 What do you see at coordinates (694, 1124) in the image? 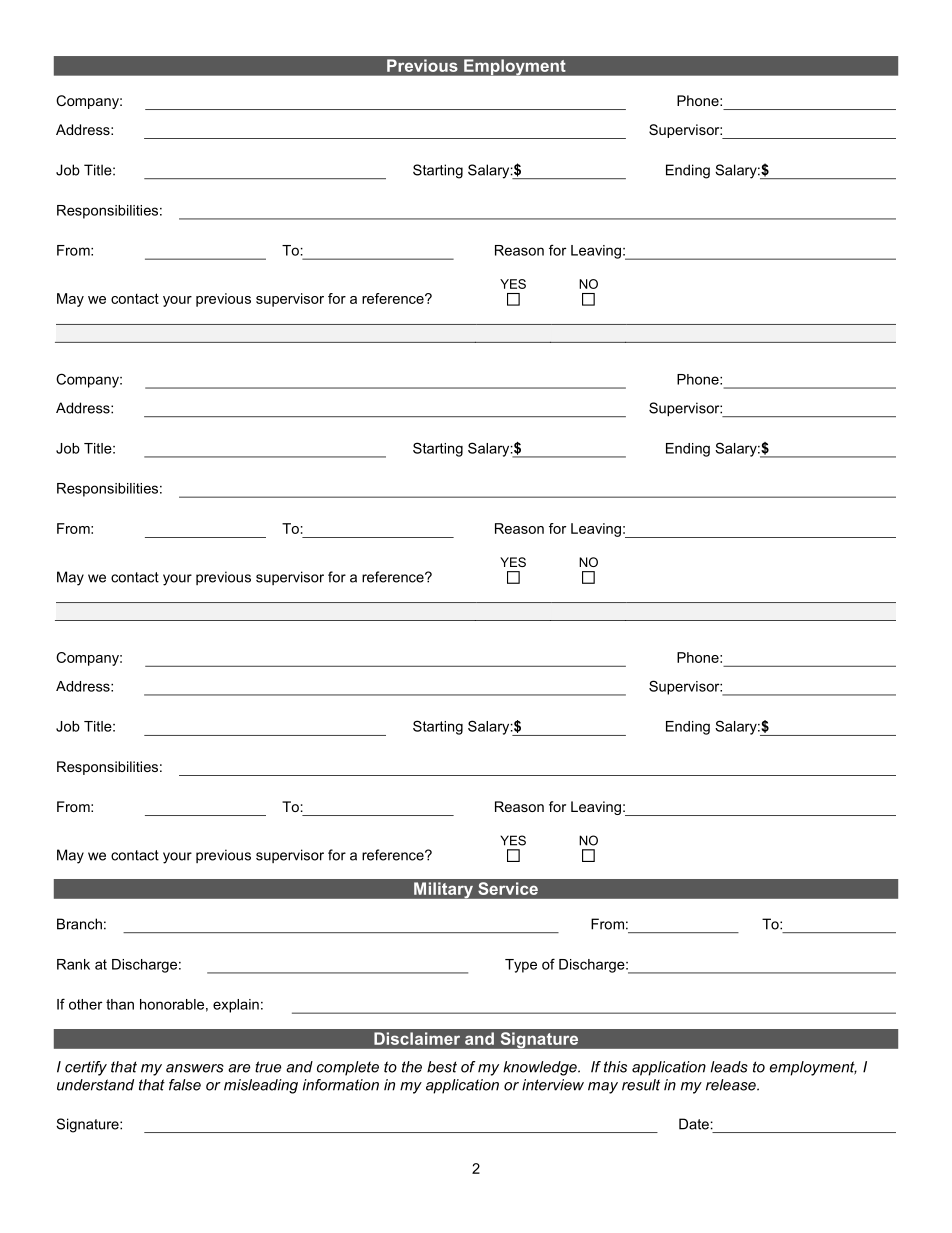
I see `Date` at bounding box center [694, 1124].
